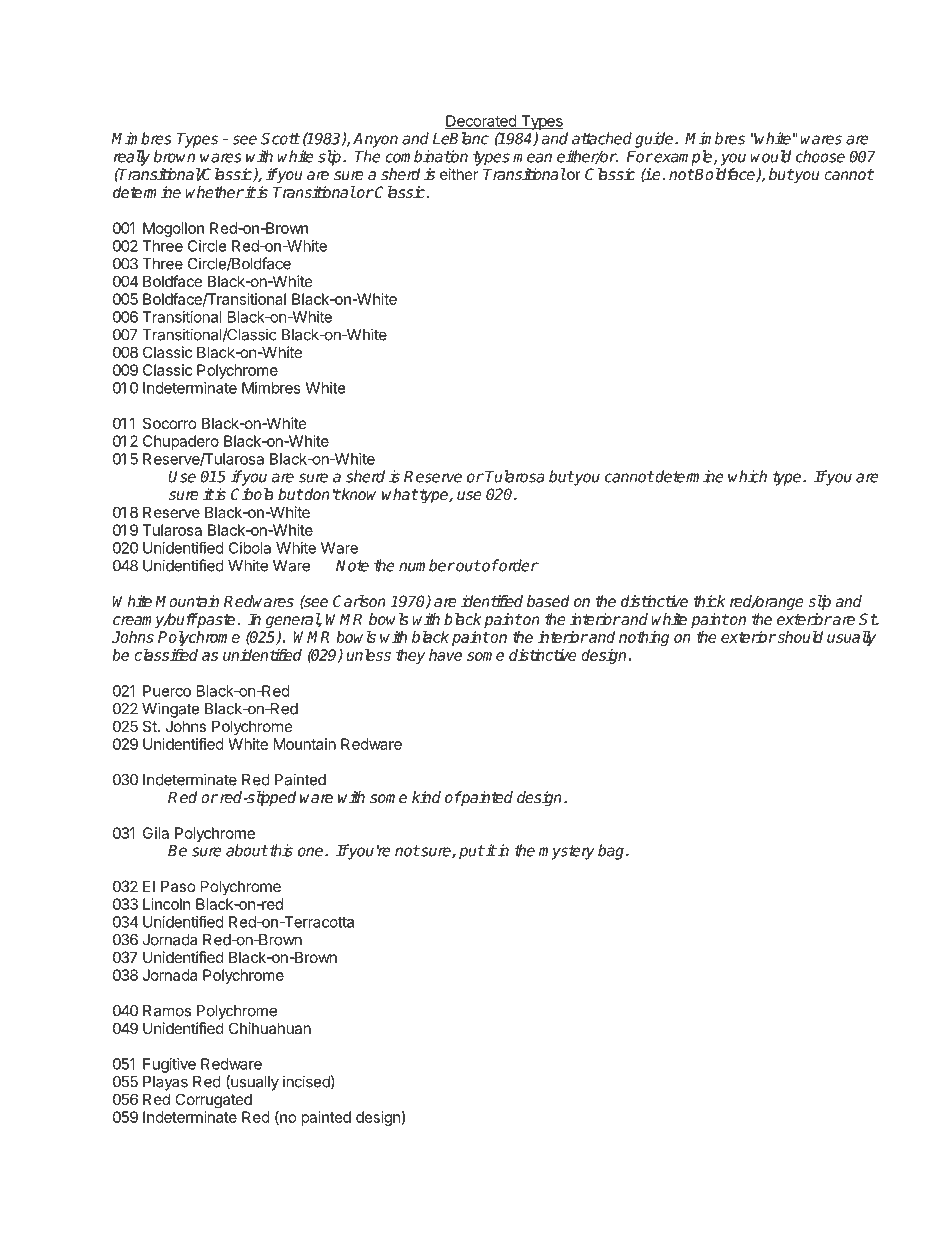 The height and width of the document is (1233, 952). Describe the element at coordinates (709, 601) in the document. I see `thick` at that location.
